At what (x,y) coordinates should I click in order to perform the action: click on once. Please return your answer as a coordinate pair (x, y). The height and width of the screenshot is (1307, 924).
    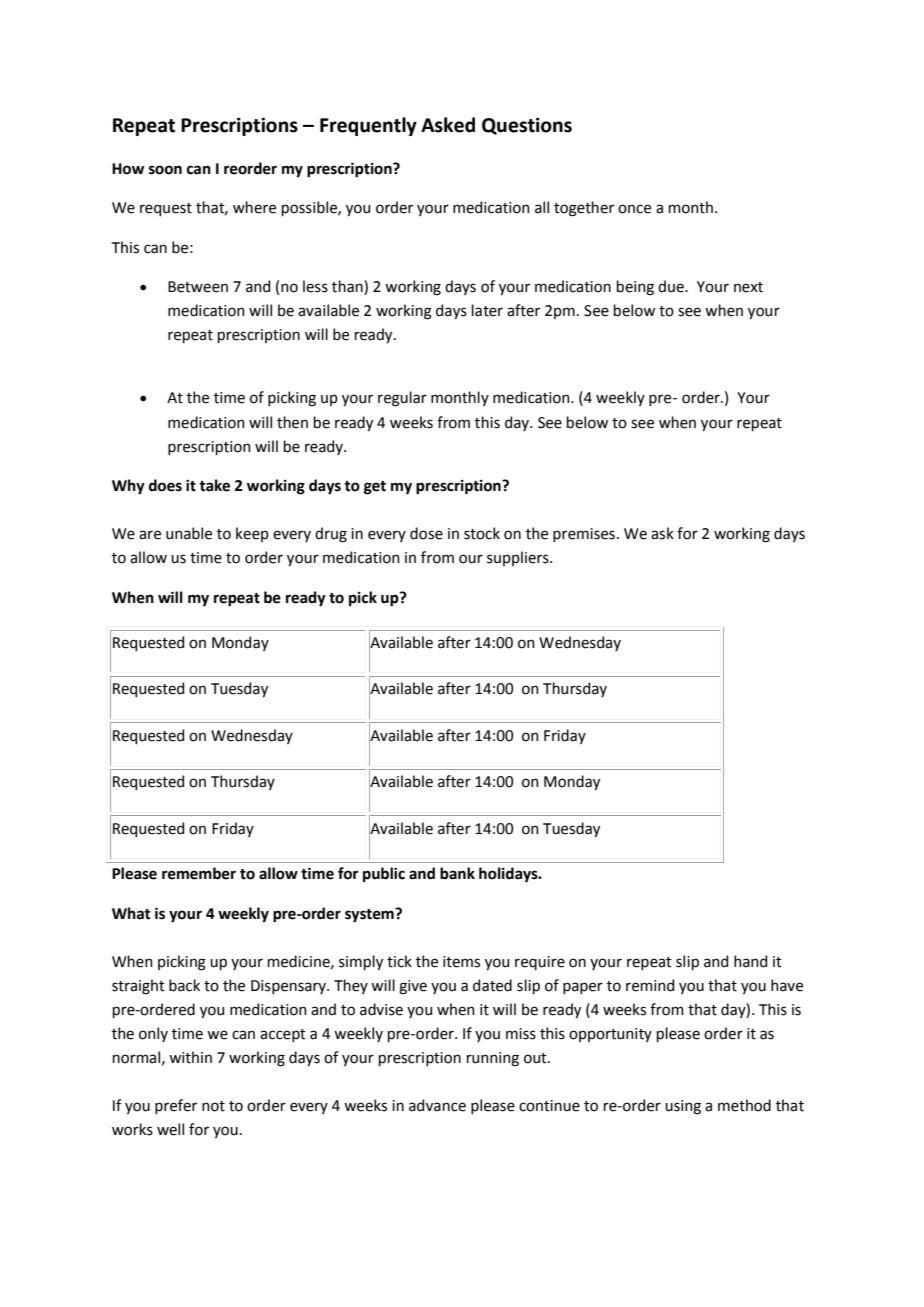
    Looking at the image, I should click on (634, 209).
